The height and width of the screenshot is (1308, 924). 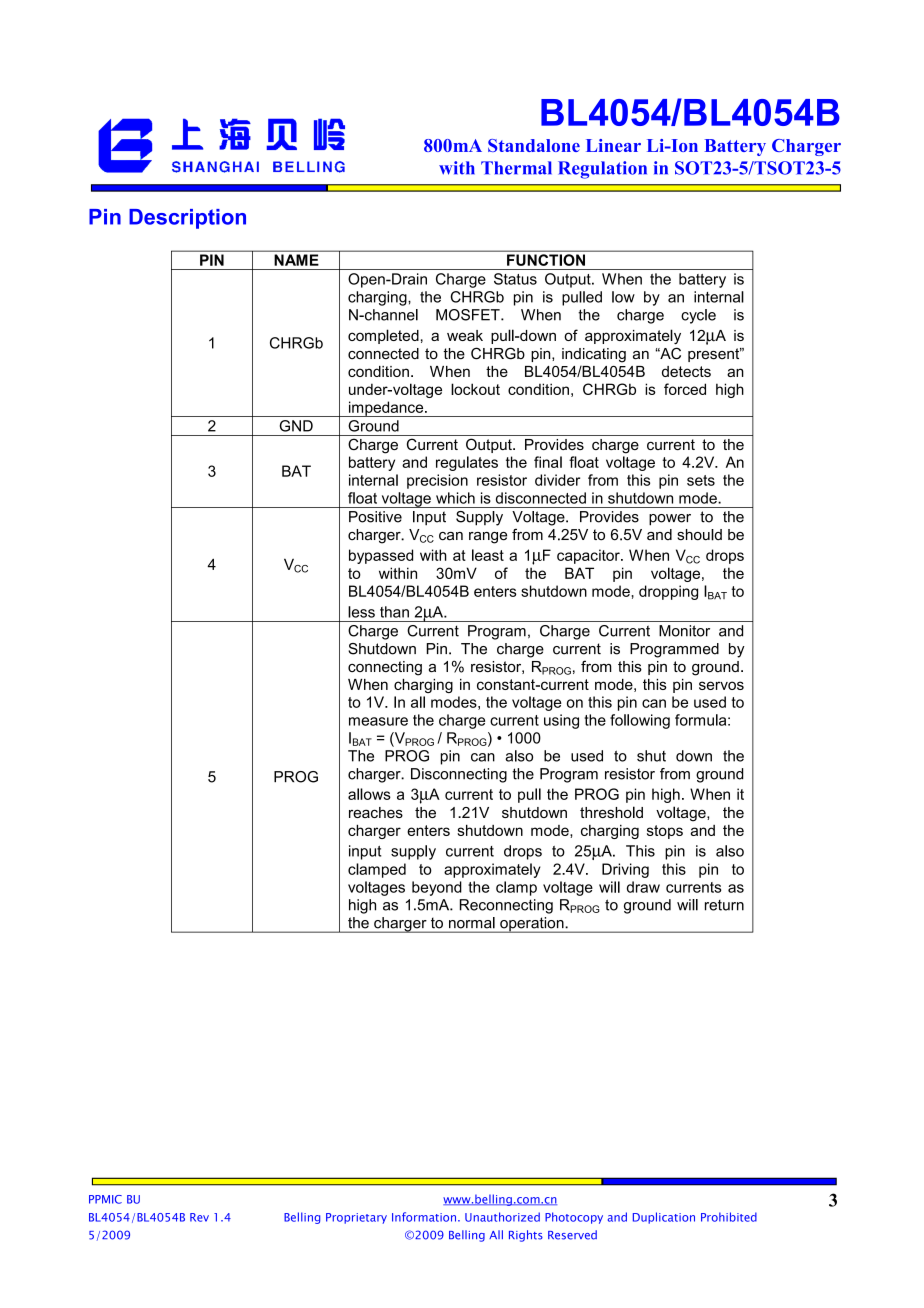 What do you see at coordinates (425, 1217) in the screenshot?
I see `Information` at bounding box center [425, 1217].
